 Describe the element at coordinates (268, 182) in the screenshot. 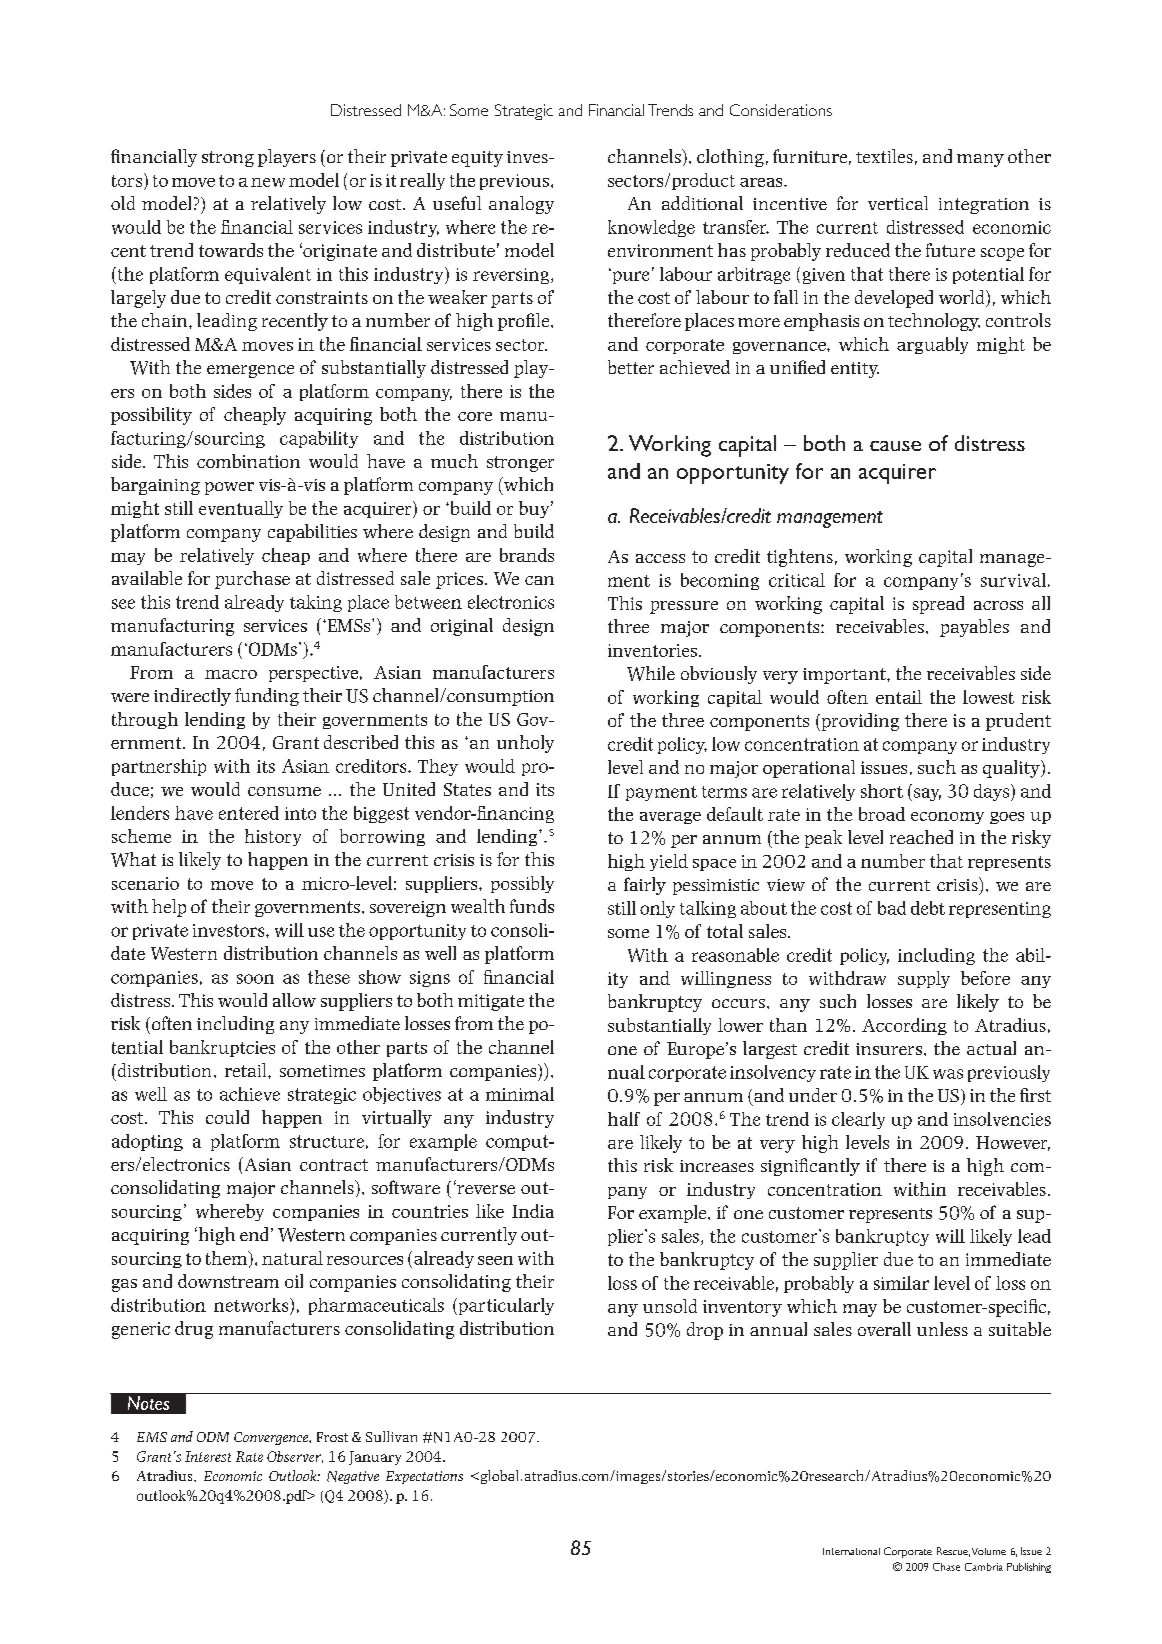

I see `new` at that location.
